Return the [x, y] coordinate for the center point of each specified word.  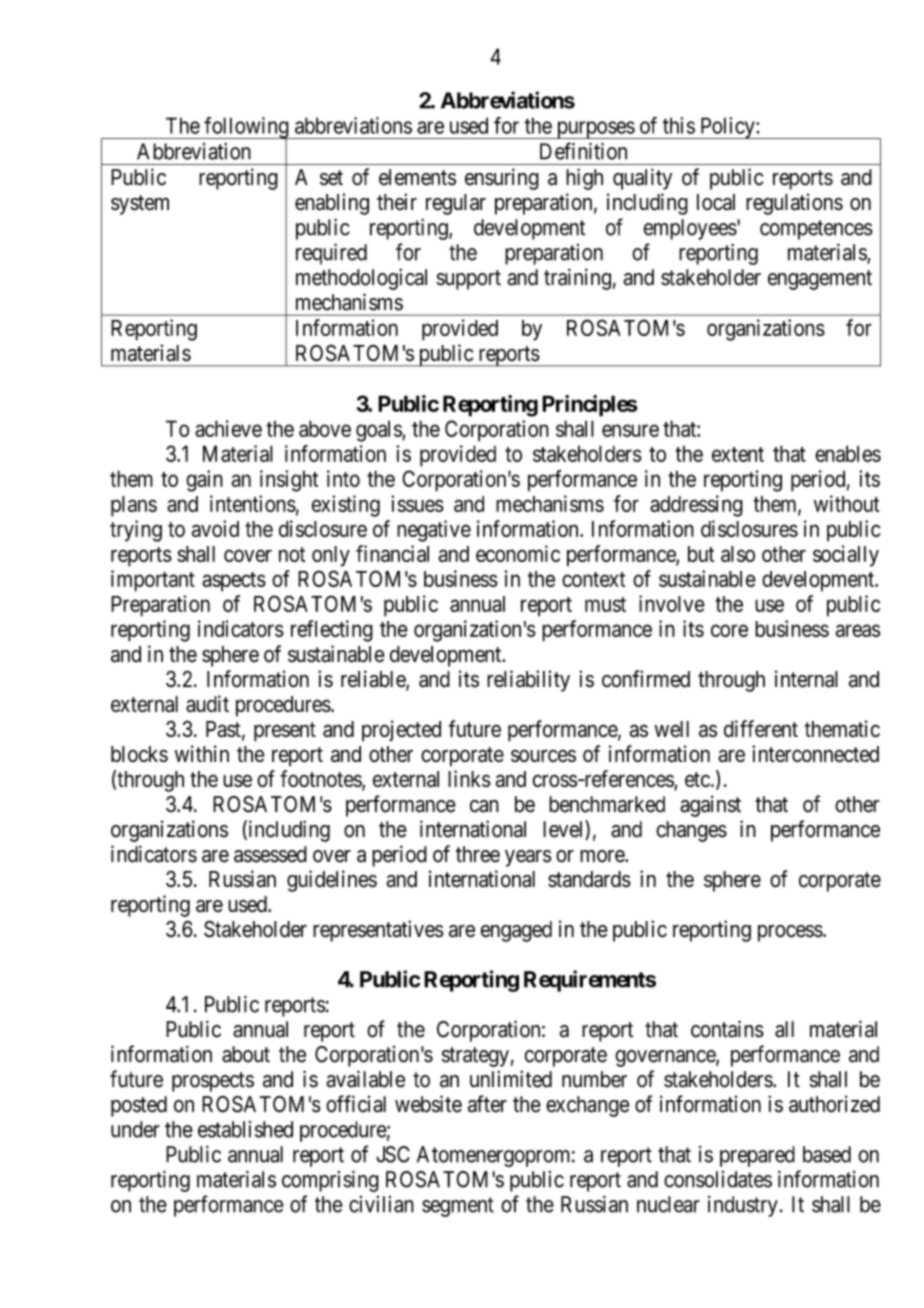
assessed [270, 854]
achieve [228, 428]
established [245, 1129]
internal [806, 679]
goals [379, 431]
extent [738, 454]
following [246, 129]
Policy [727, 128]
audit [207, 703]
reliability [528, 681]
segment [458, 1207]
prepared [757, 1156]
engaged [516, 931]
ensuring [502, 179]
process [790, 933]
